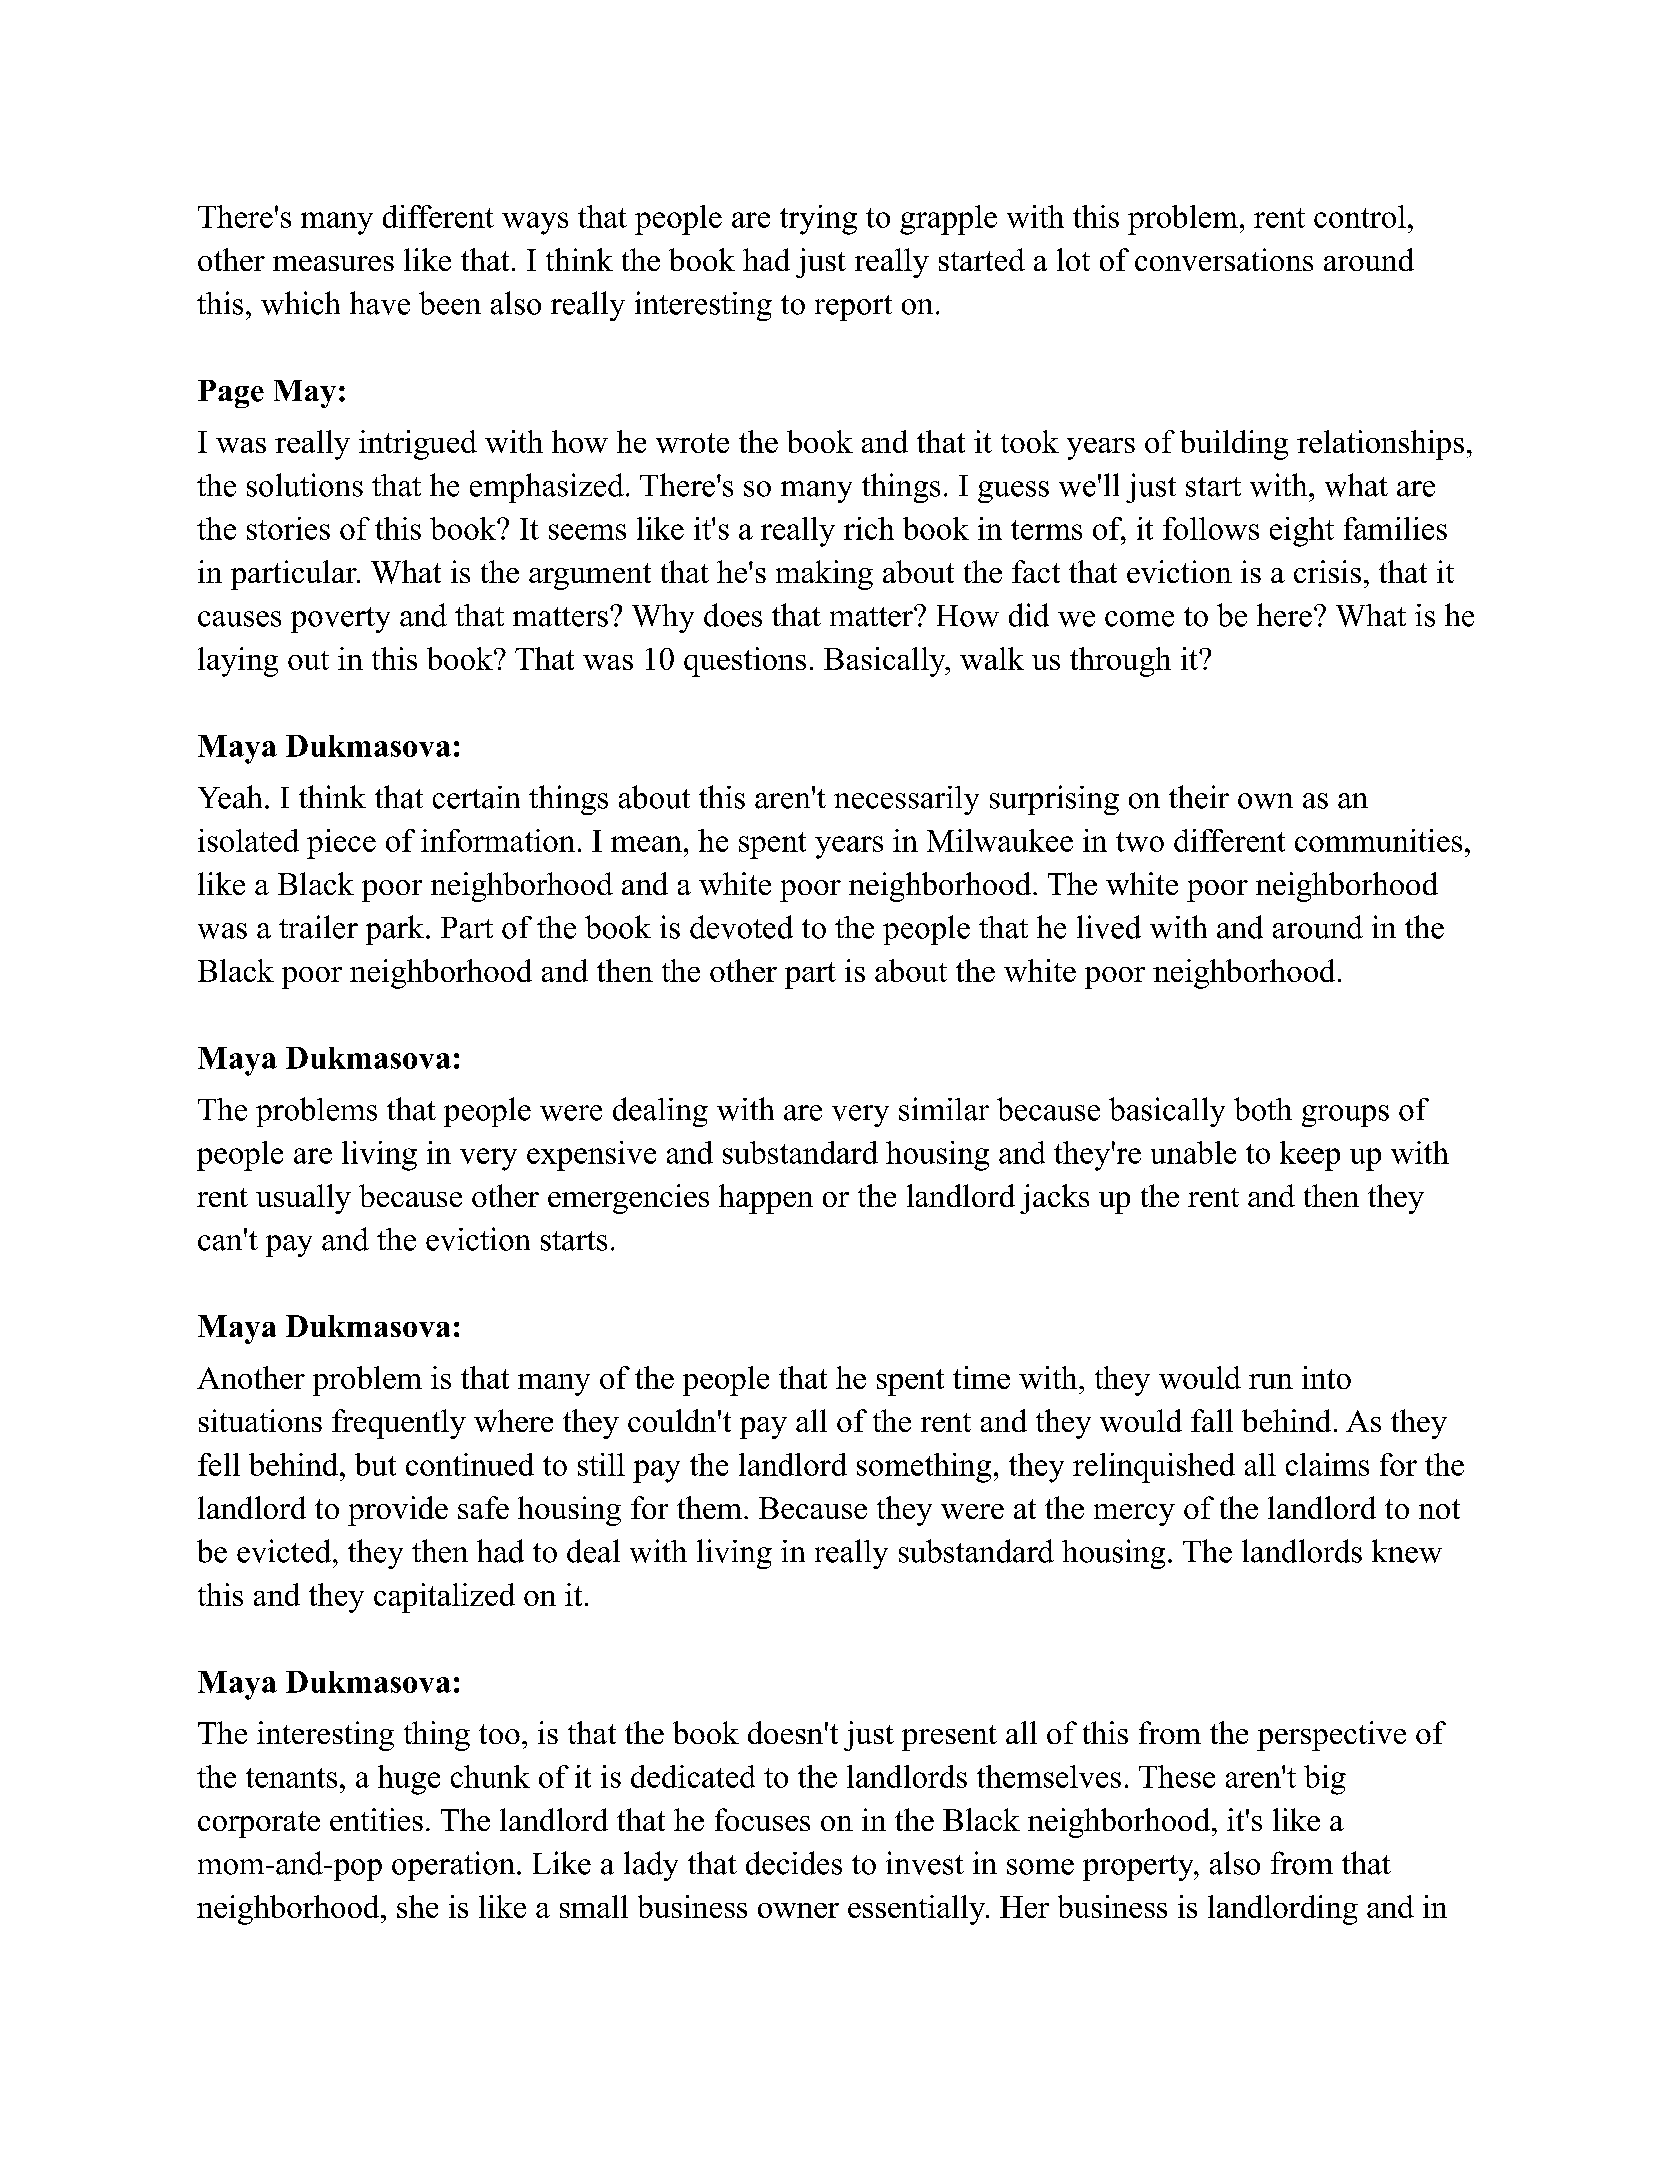 Image resolution: width=1674 pixels, height=2166 pixels. What do you see at coordinates (1271, 1381) in the screenshot?
I see `run` at bounding box center [1271, 1381].
